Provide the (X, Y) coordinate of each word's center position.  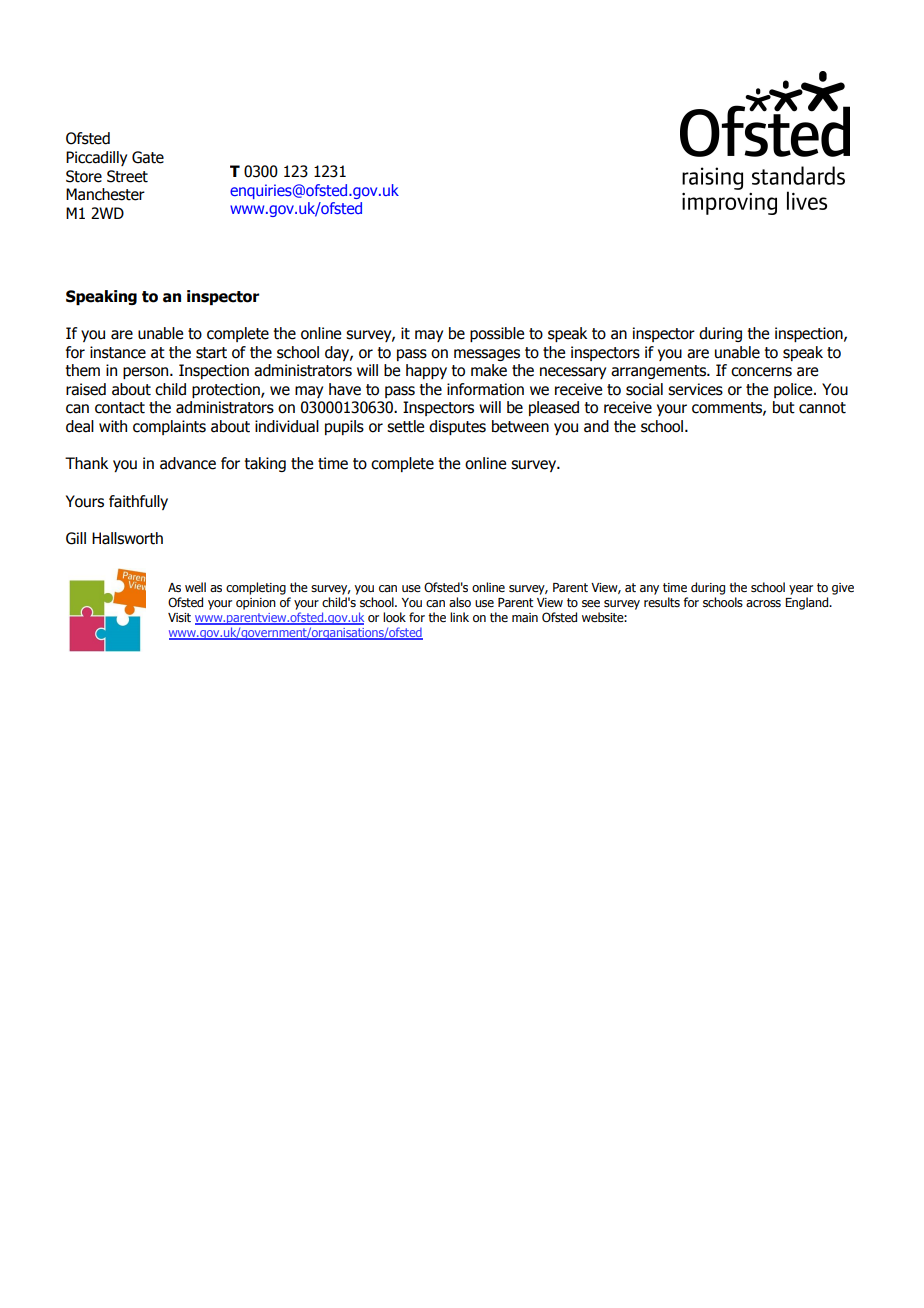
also (460, 602)
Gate (148, 157)
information (485, 389)
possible (497, 334)
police (794, 390)
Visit (179, 617)
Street (127, 176)
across (763, 603)
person (147, 373)
